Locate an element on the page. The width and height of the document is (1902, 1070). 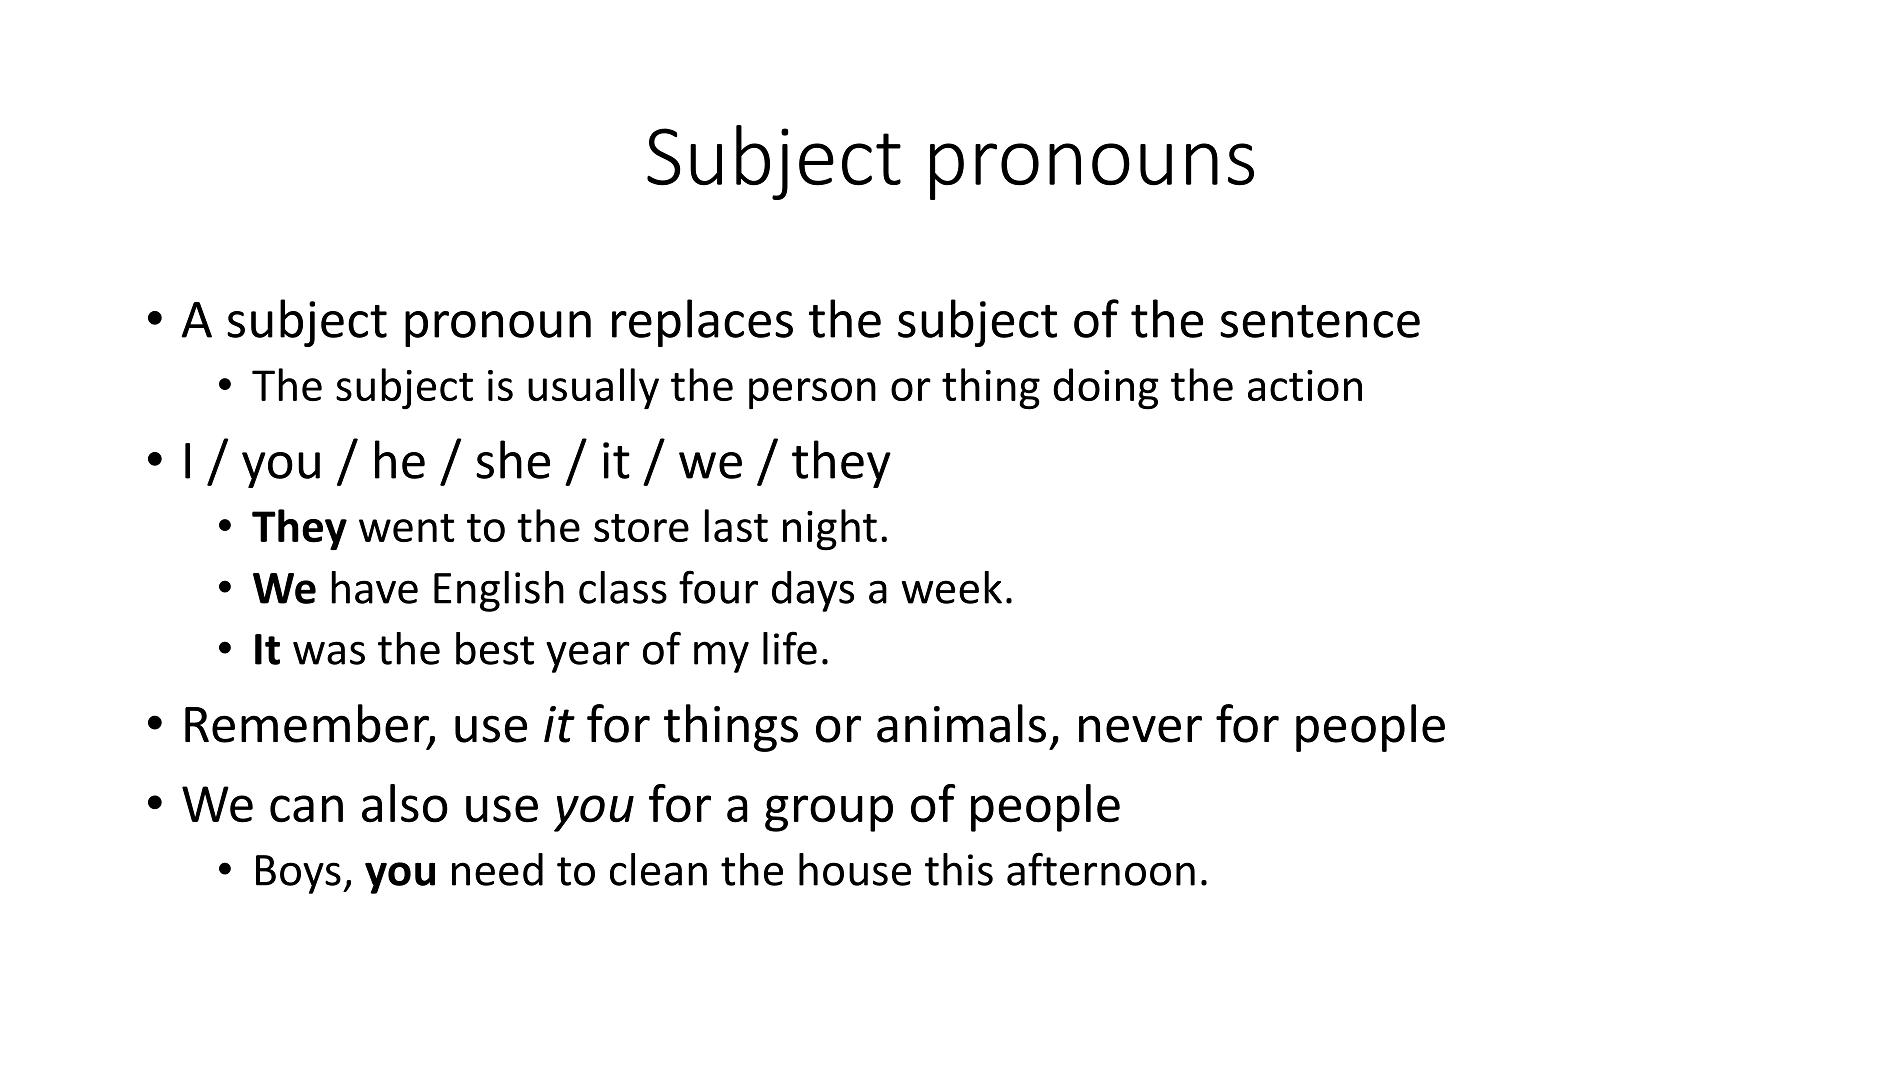
was is located at coordinates (329, 653).
